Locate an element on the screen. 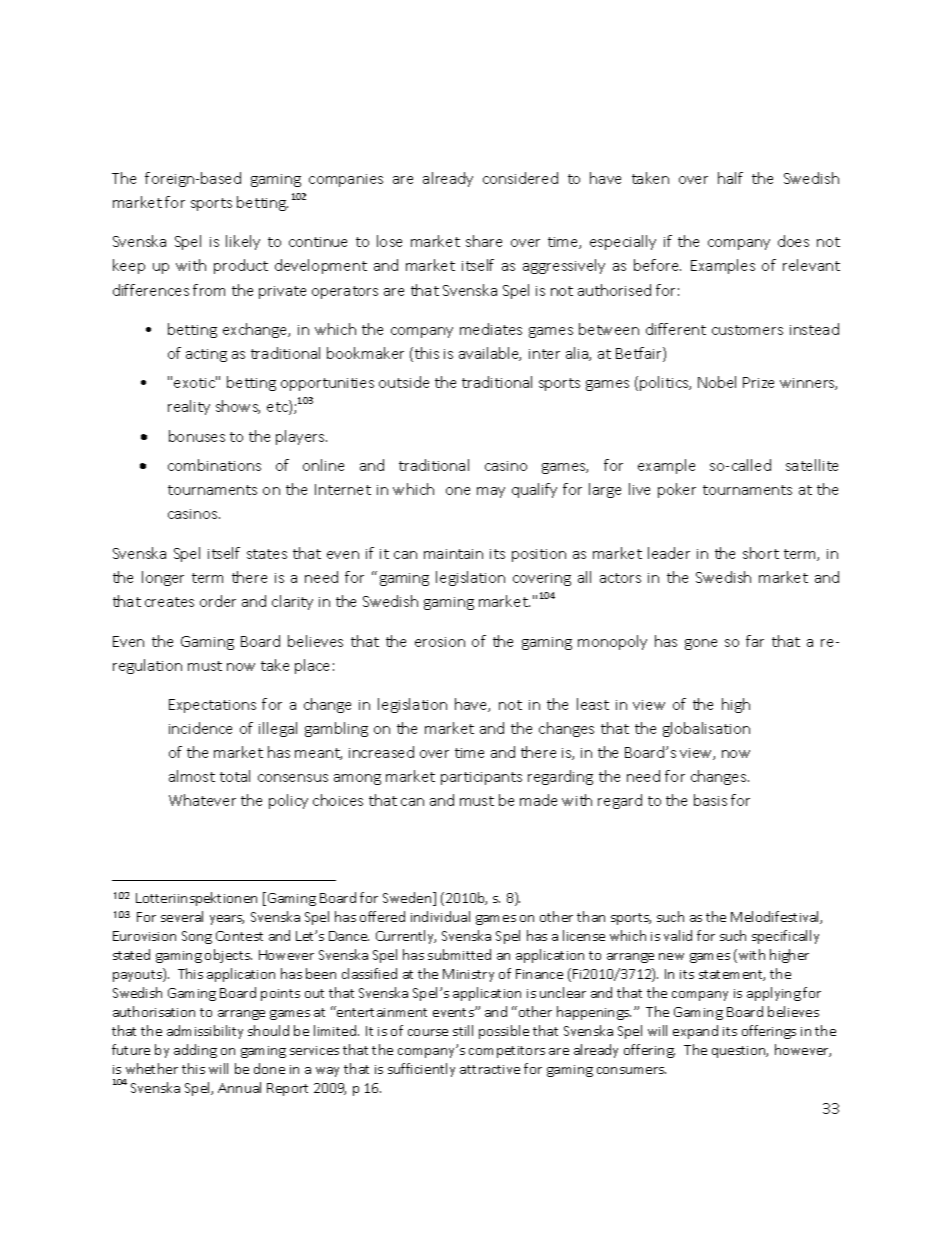 The image size is (952, 1233). adding is located at coordinates (195, 1051).
